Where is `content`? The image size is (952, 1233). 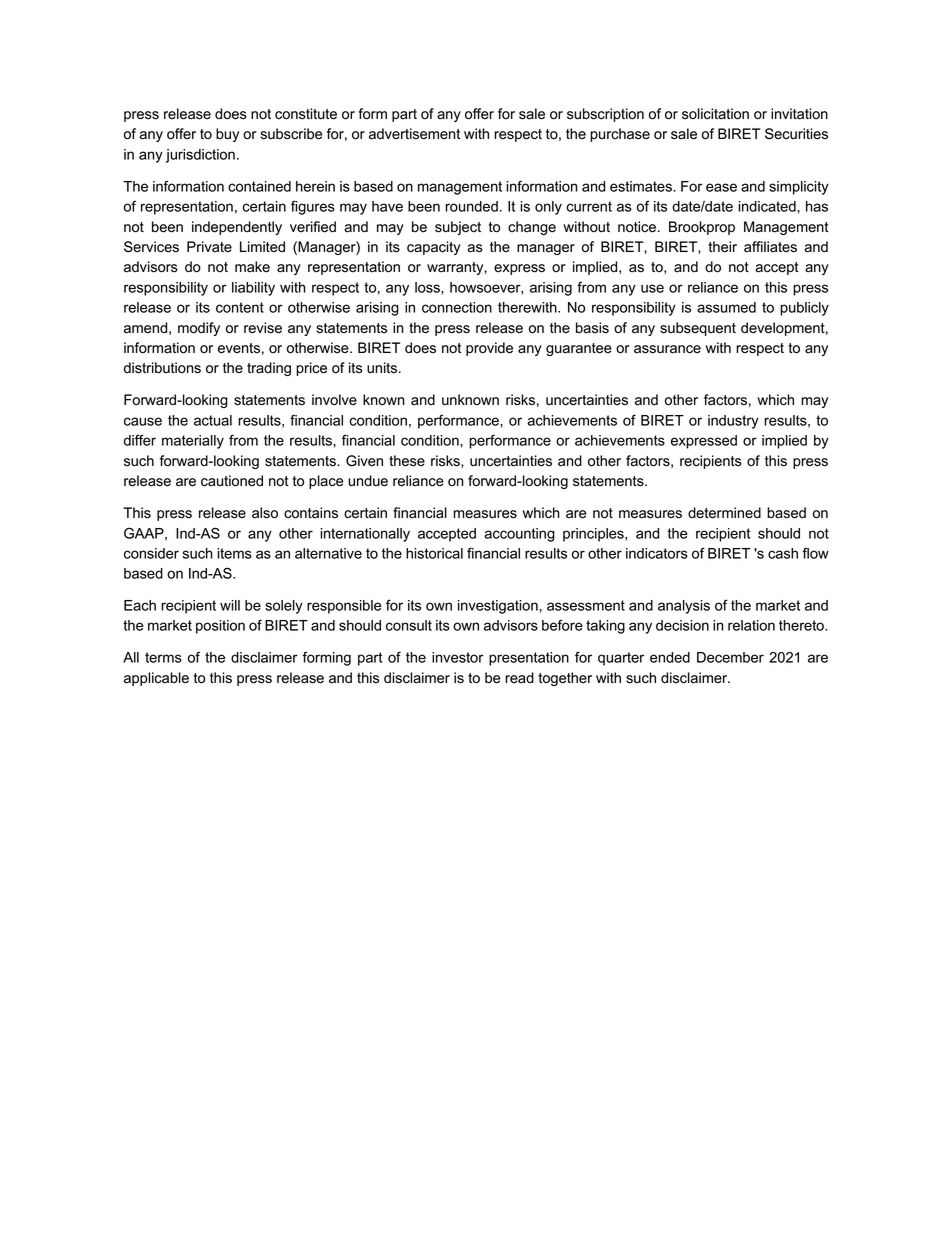 content is located at coordinates (240, 307).
